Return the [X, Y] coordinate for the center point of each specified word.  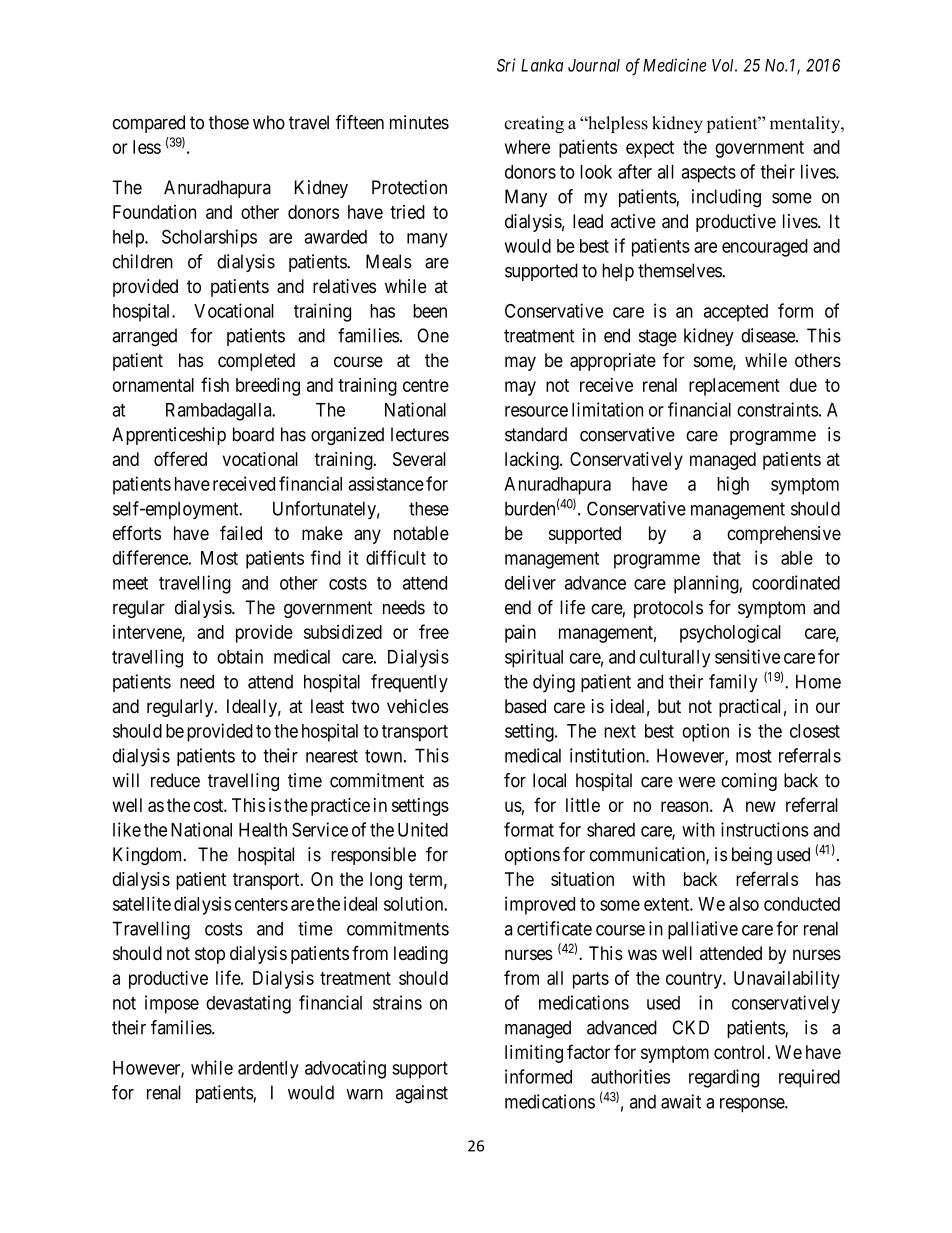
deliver [530, 582]
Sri [506, 65]
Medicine [674, 65]
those [229, 122]
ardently [268, 1070]
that [727, 558]
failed [241, 533]
